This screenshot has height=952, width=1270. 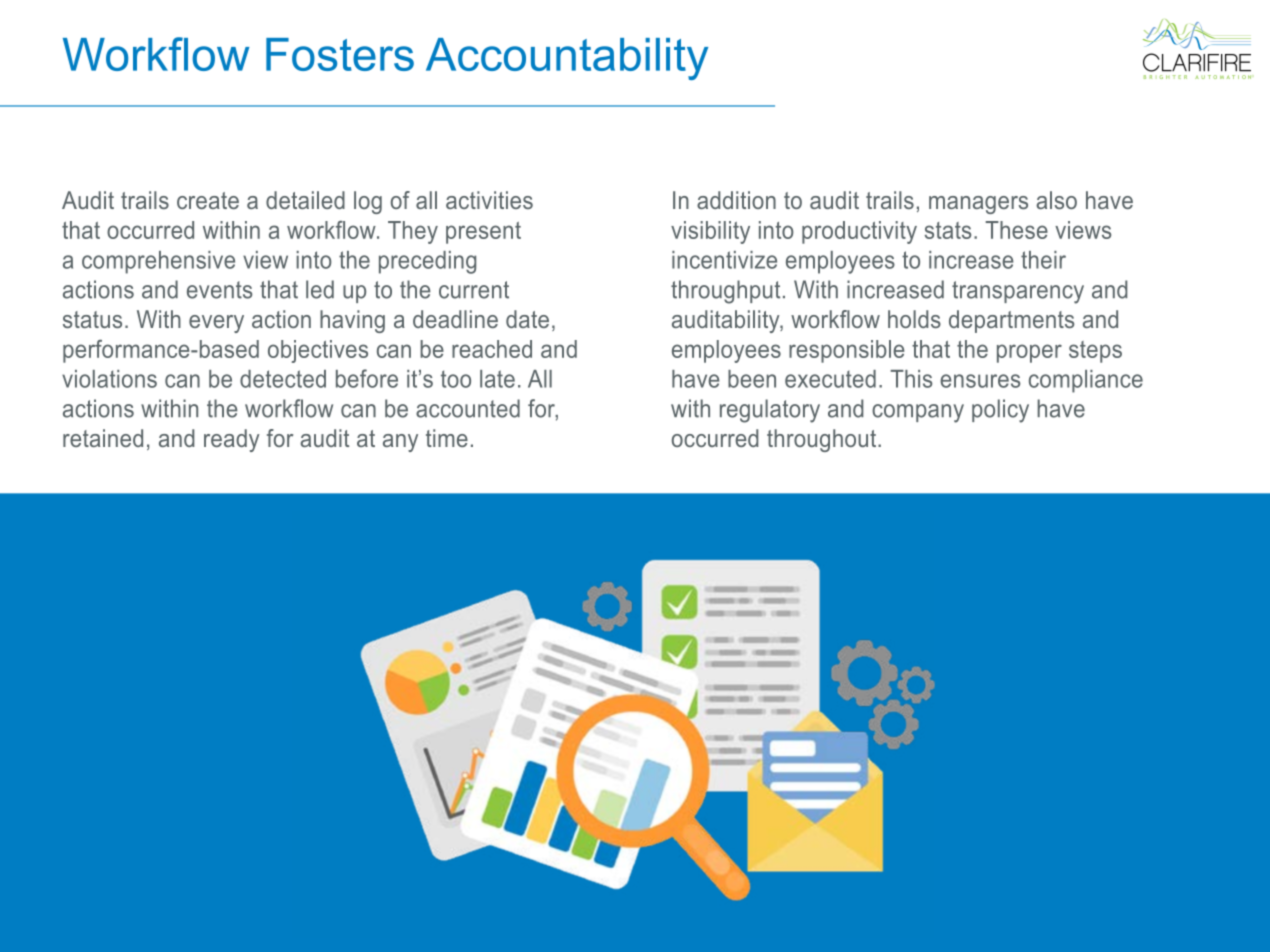 What do you see at coordinates (483, 233) in the screenshot?
I see `present` at bounding box center [483, 233].
